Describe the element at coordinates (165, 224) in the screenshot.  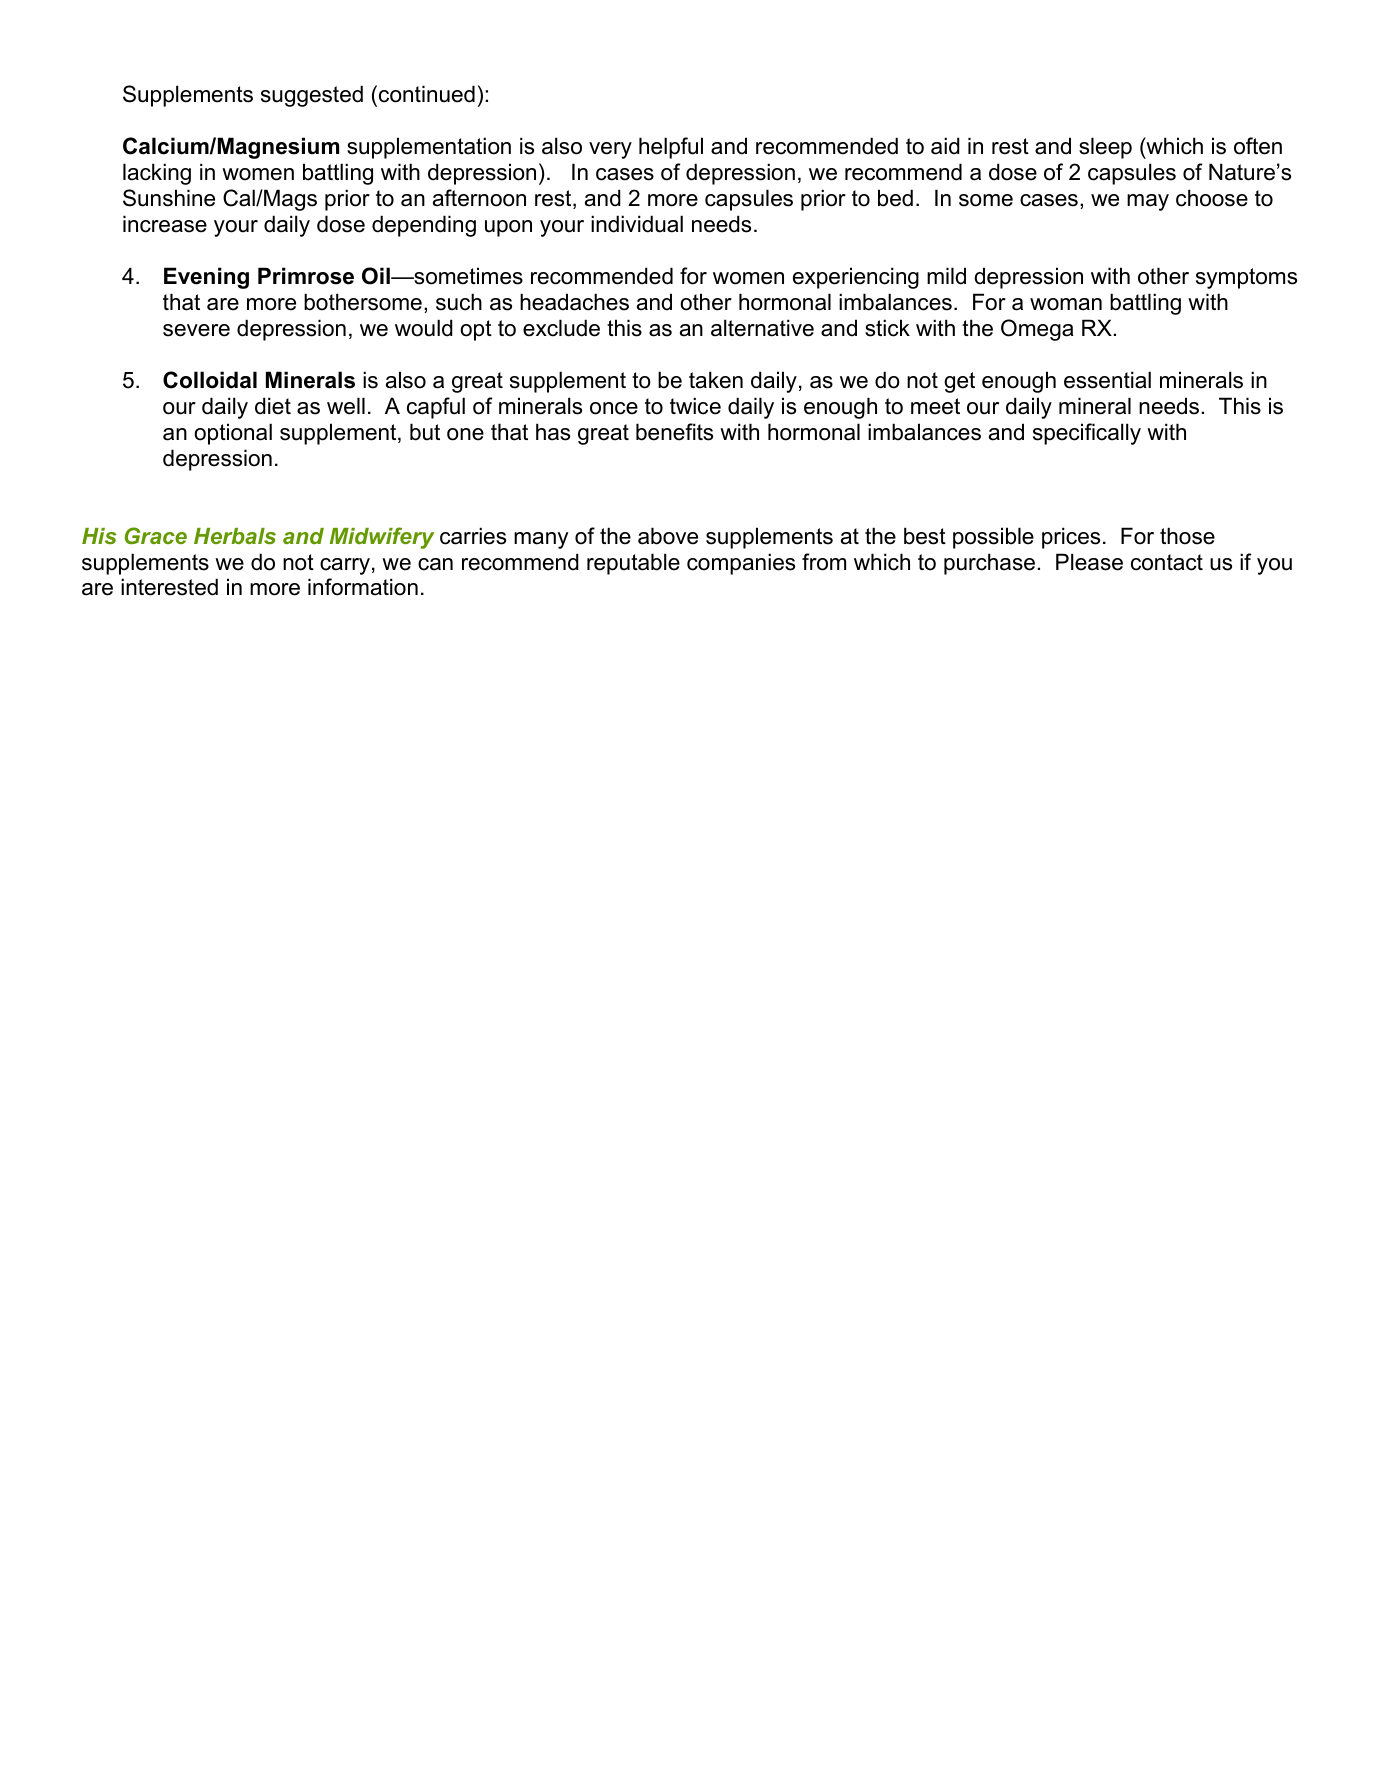
I see `increase` at that location.
